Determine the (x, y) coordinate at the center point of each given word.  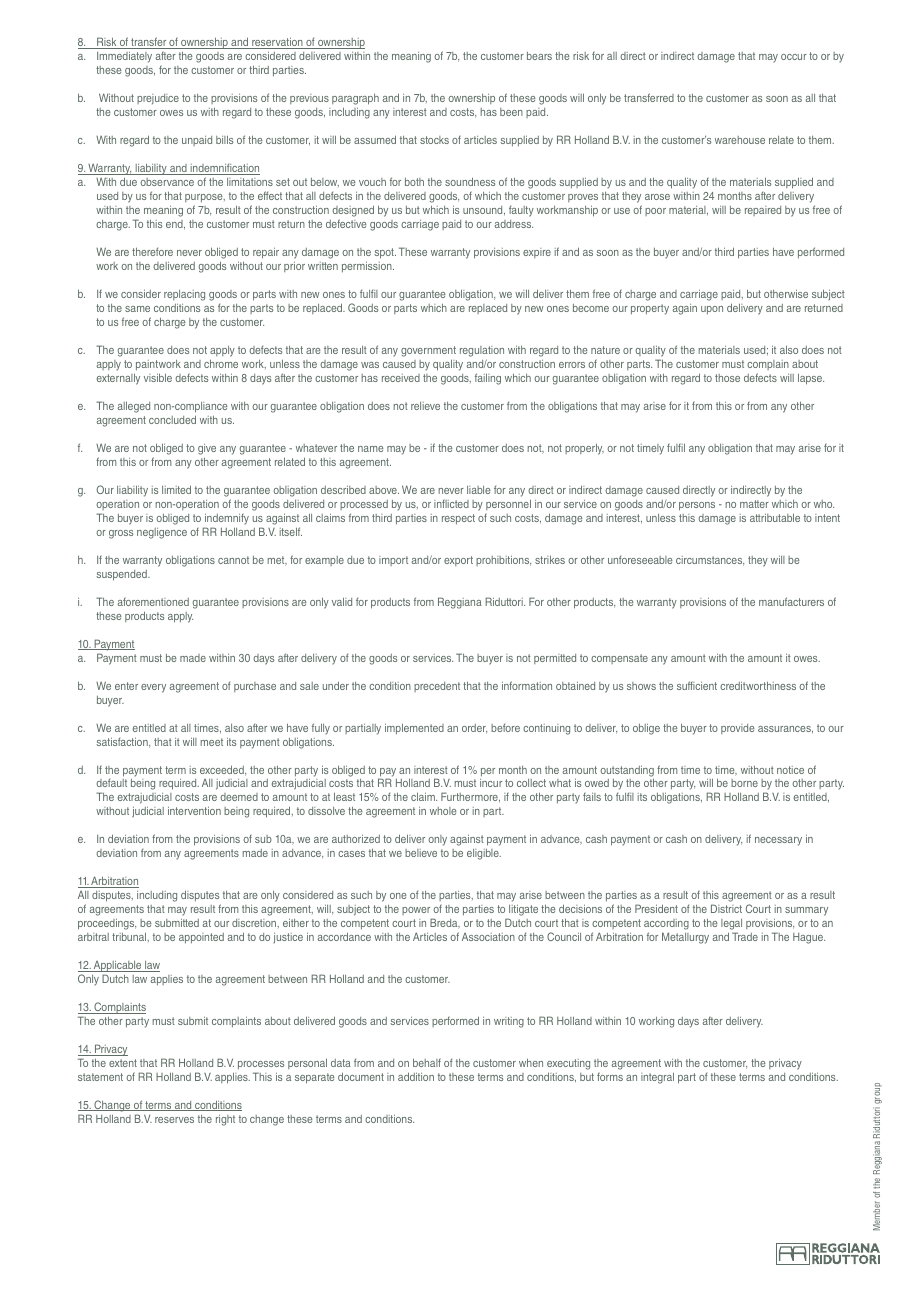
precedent (437, 687)
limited (176, 489)
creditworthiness (758, 686)
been (511, 112)
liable (479, 490)
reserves (174, 1120)
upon (712, 310)
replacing (184, 295)
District (726, 908)
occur (794, 57)
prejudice (158, 99)
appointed (201, 938)
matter (754, 504)
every (153, 688)
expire (537, 253)
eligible (484, 854)
